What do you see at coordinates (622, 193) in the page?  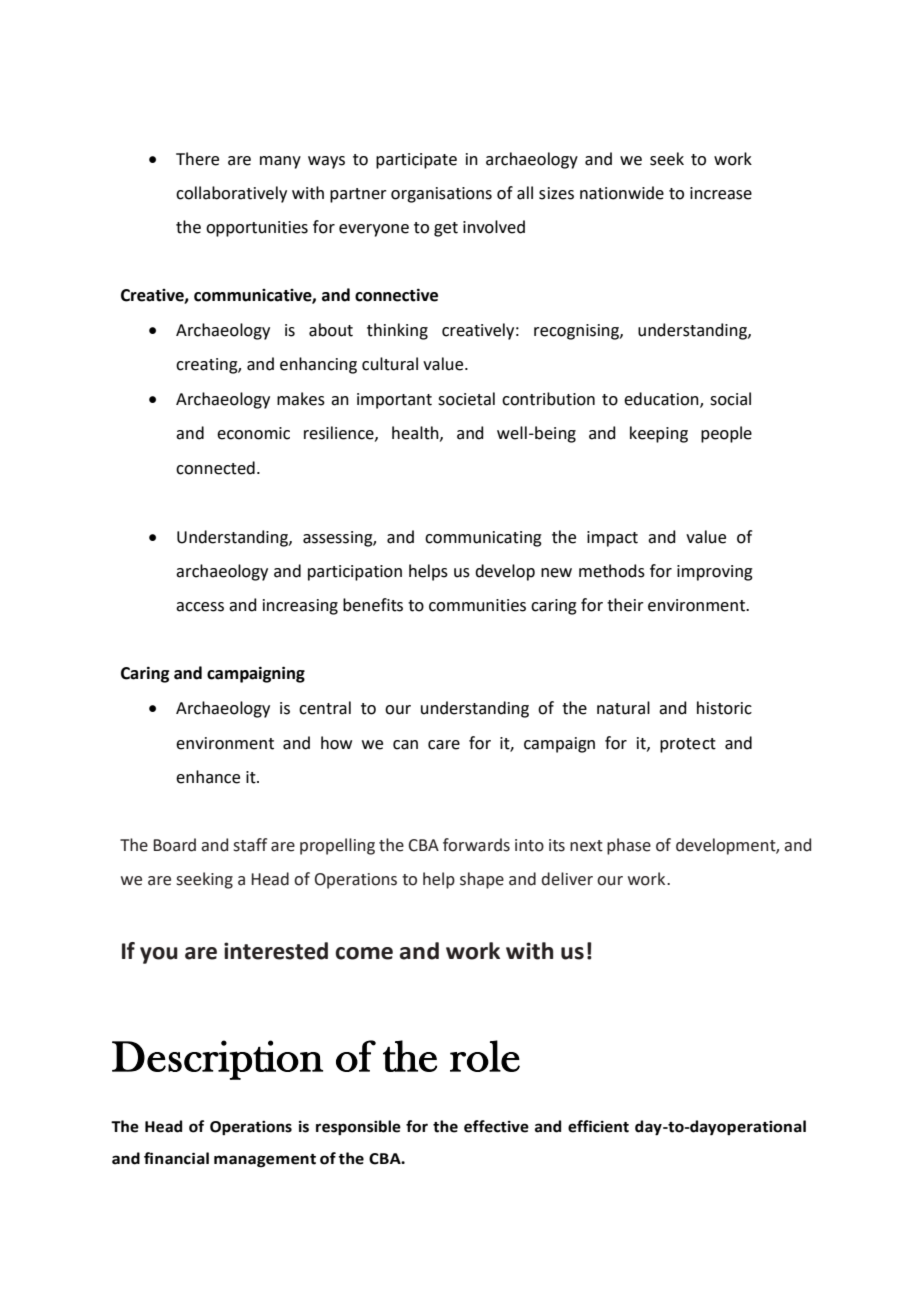 I see `nationwide` at bounding box center [622, 193].
